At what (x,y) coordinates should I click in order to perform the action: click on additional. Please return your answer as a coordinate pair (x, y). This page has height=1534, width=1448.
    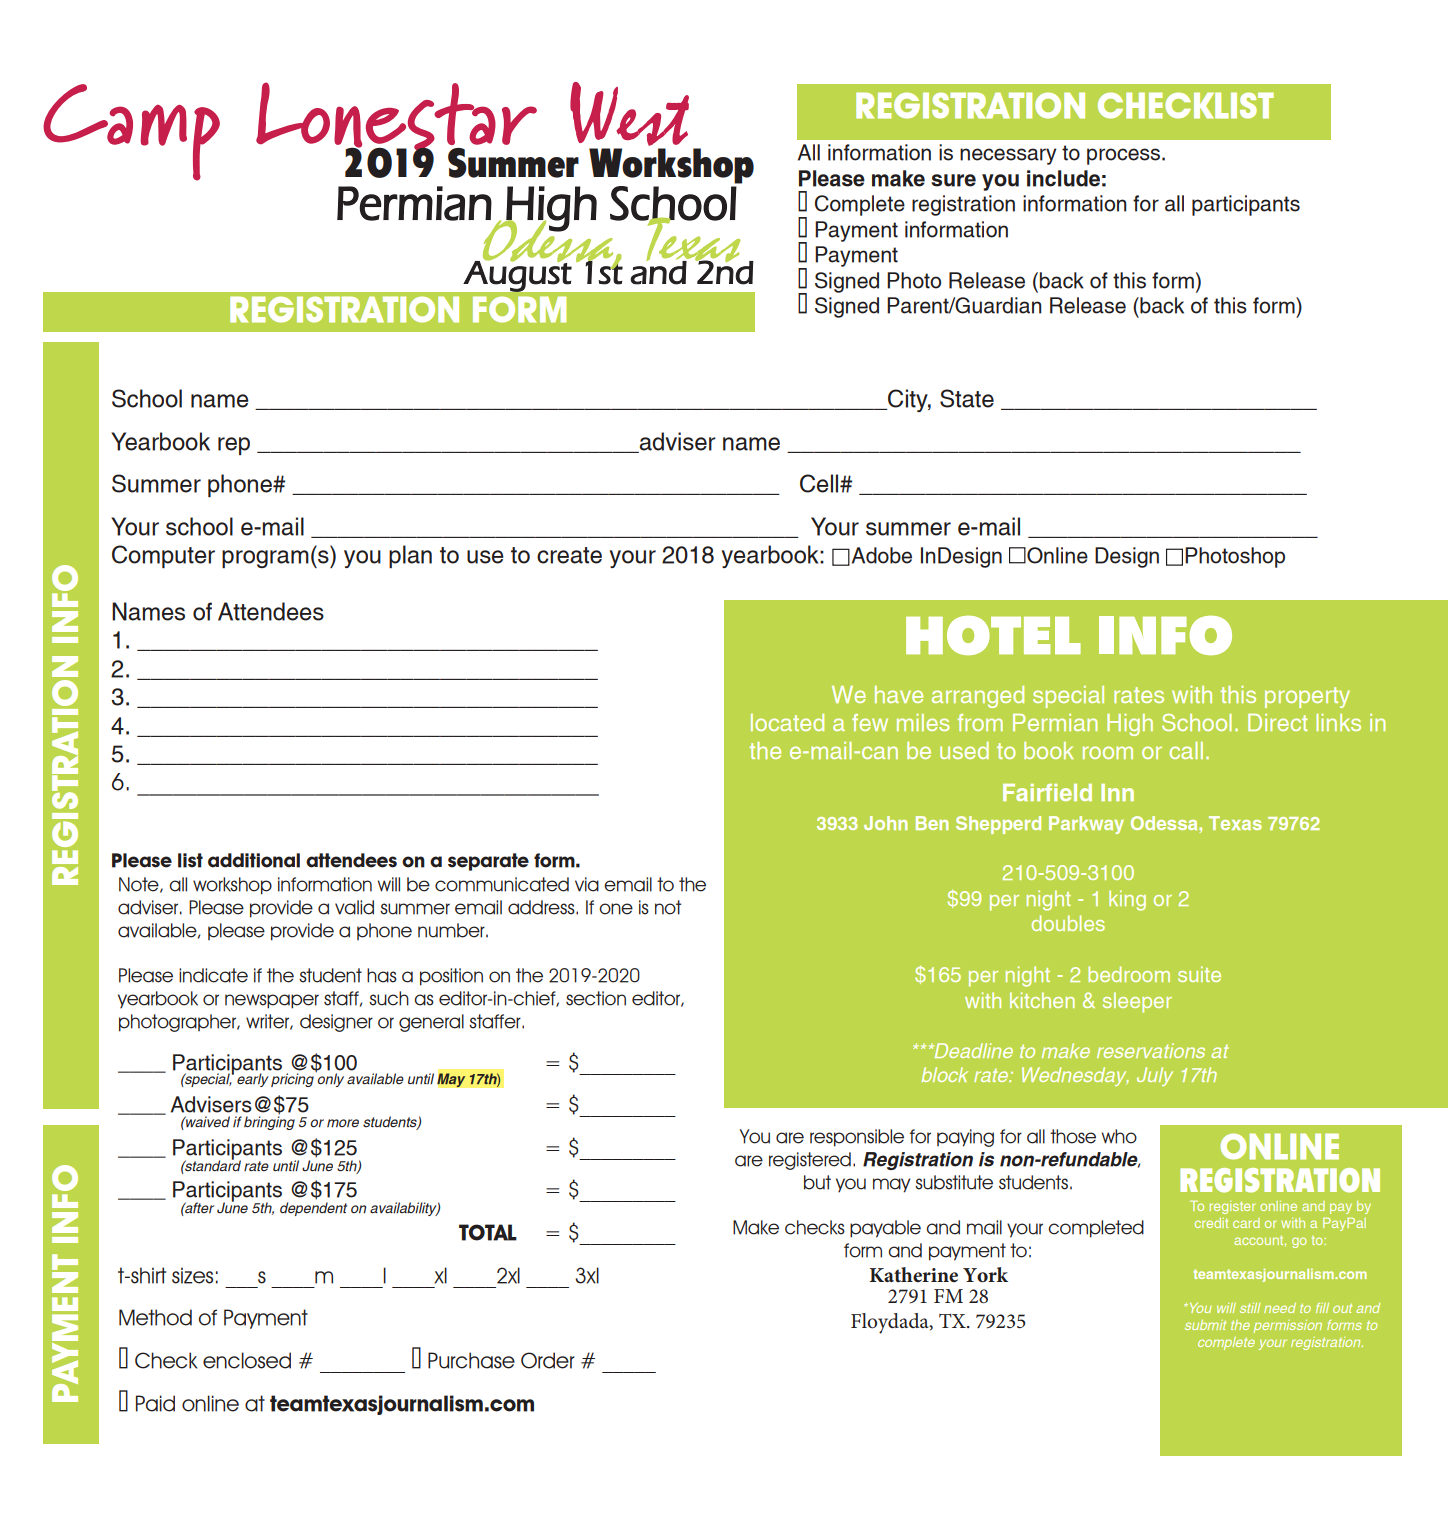
    Looking at the image, I should click on (254, 860).
